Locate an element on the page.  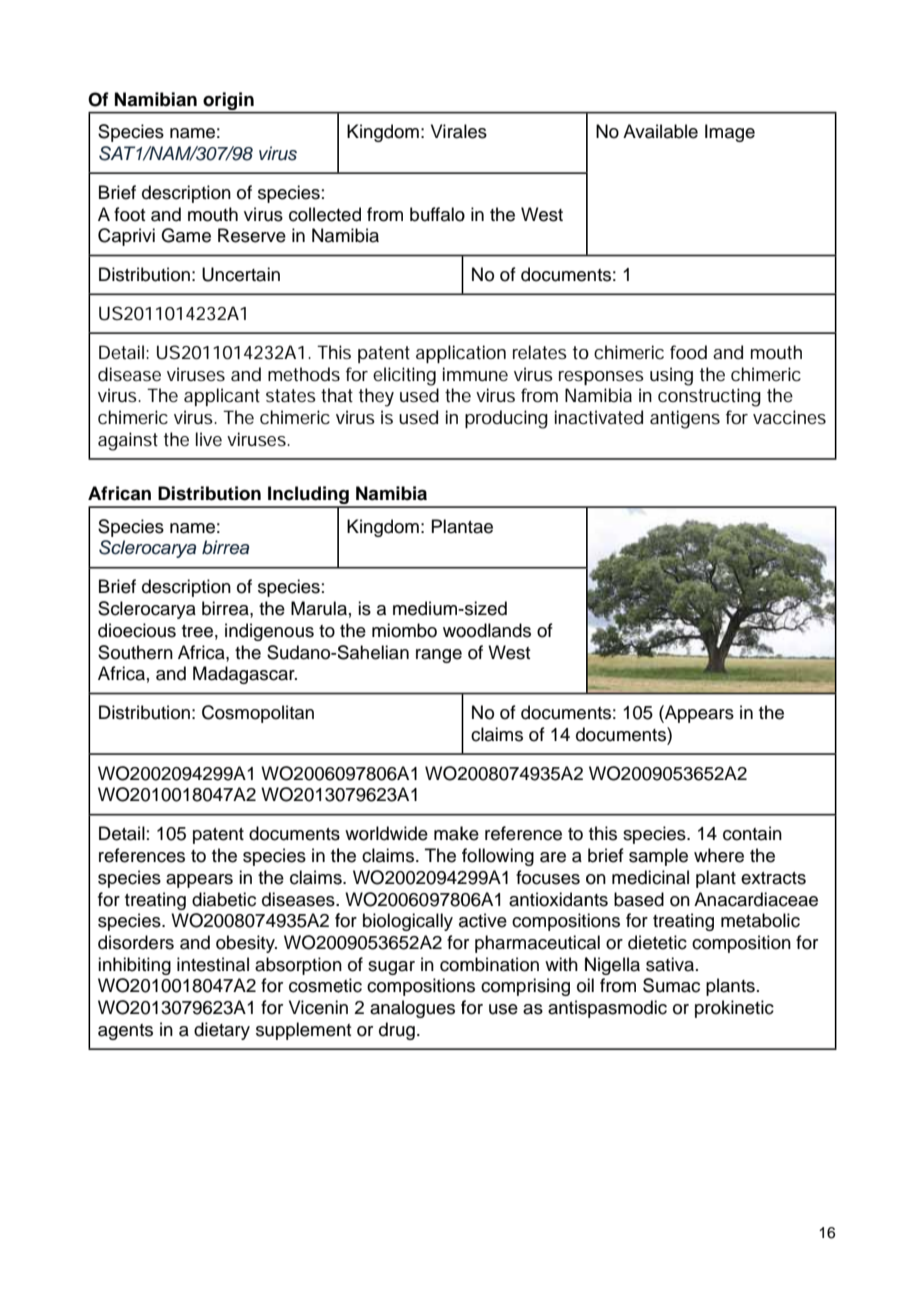
dietary is located at coordinates (222, 1031).
